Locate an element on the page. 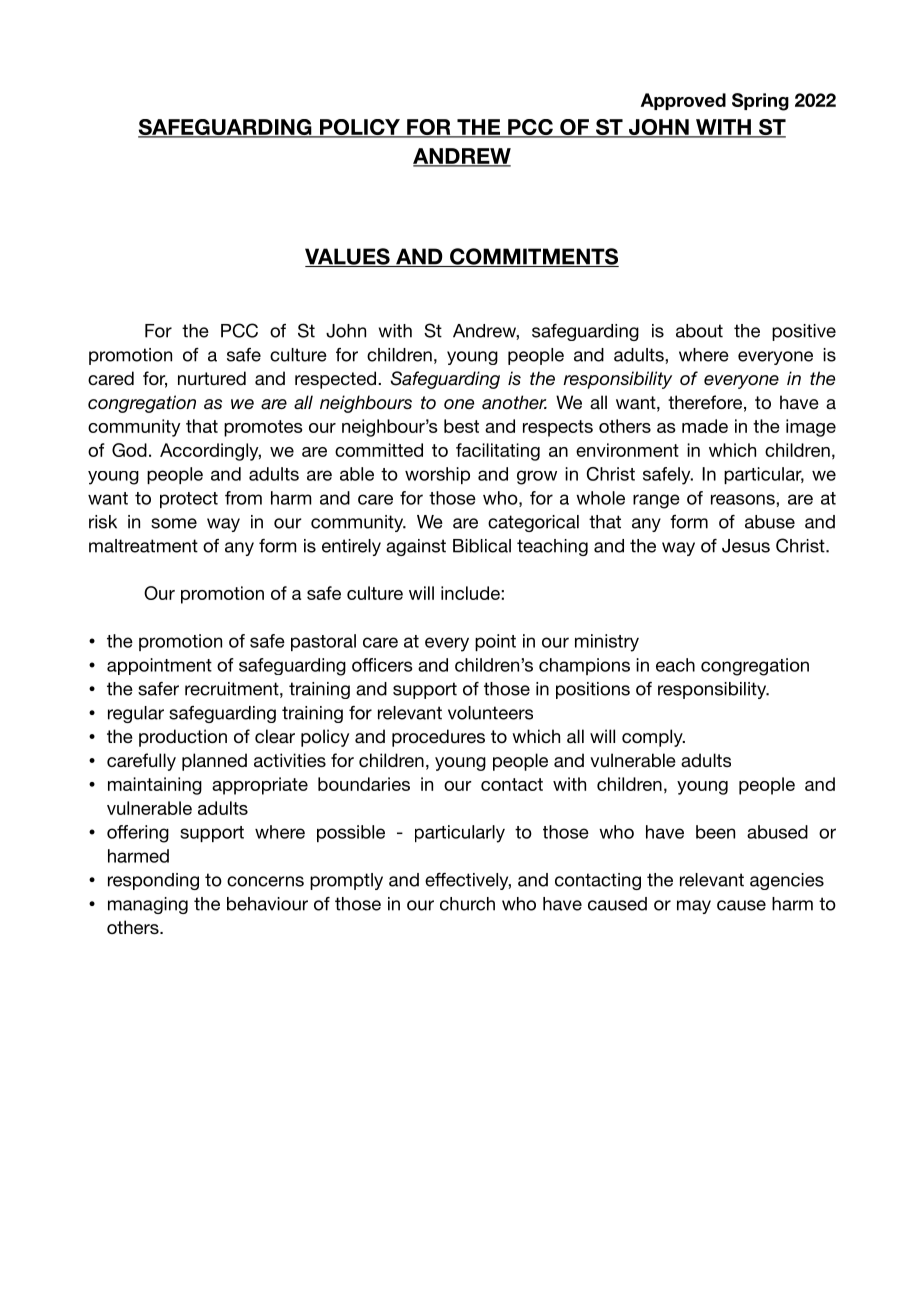 This page has height=1308, width=924. protect is located at coordinates (189, 500).
